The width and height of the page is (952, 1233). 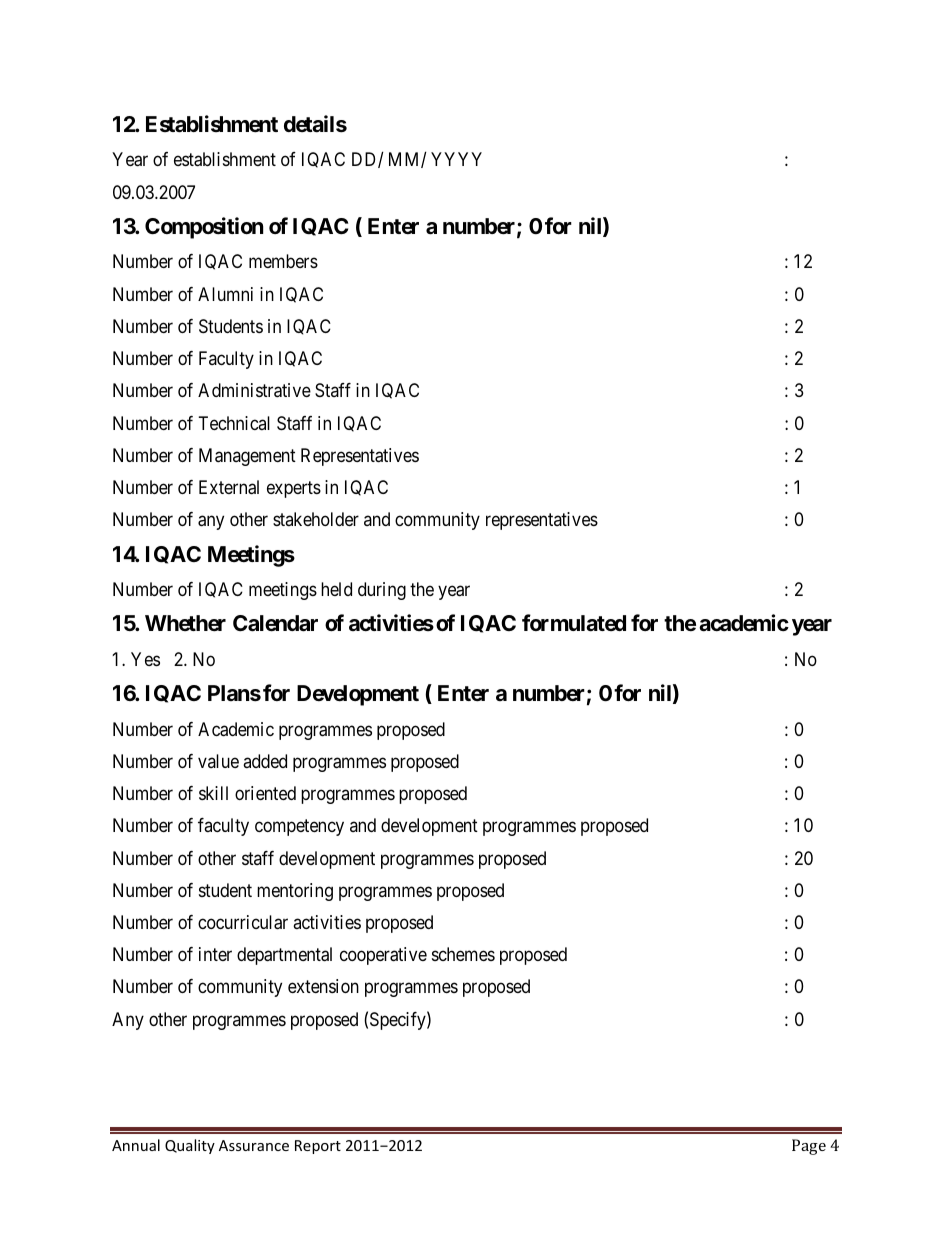 I want to click on Report, so click(x=318, y=1147).
